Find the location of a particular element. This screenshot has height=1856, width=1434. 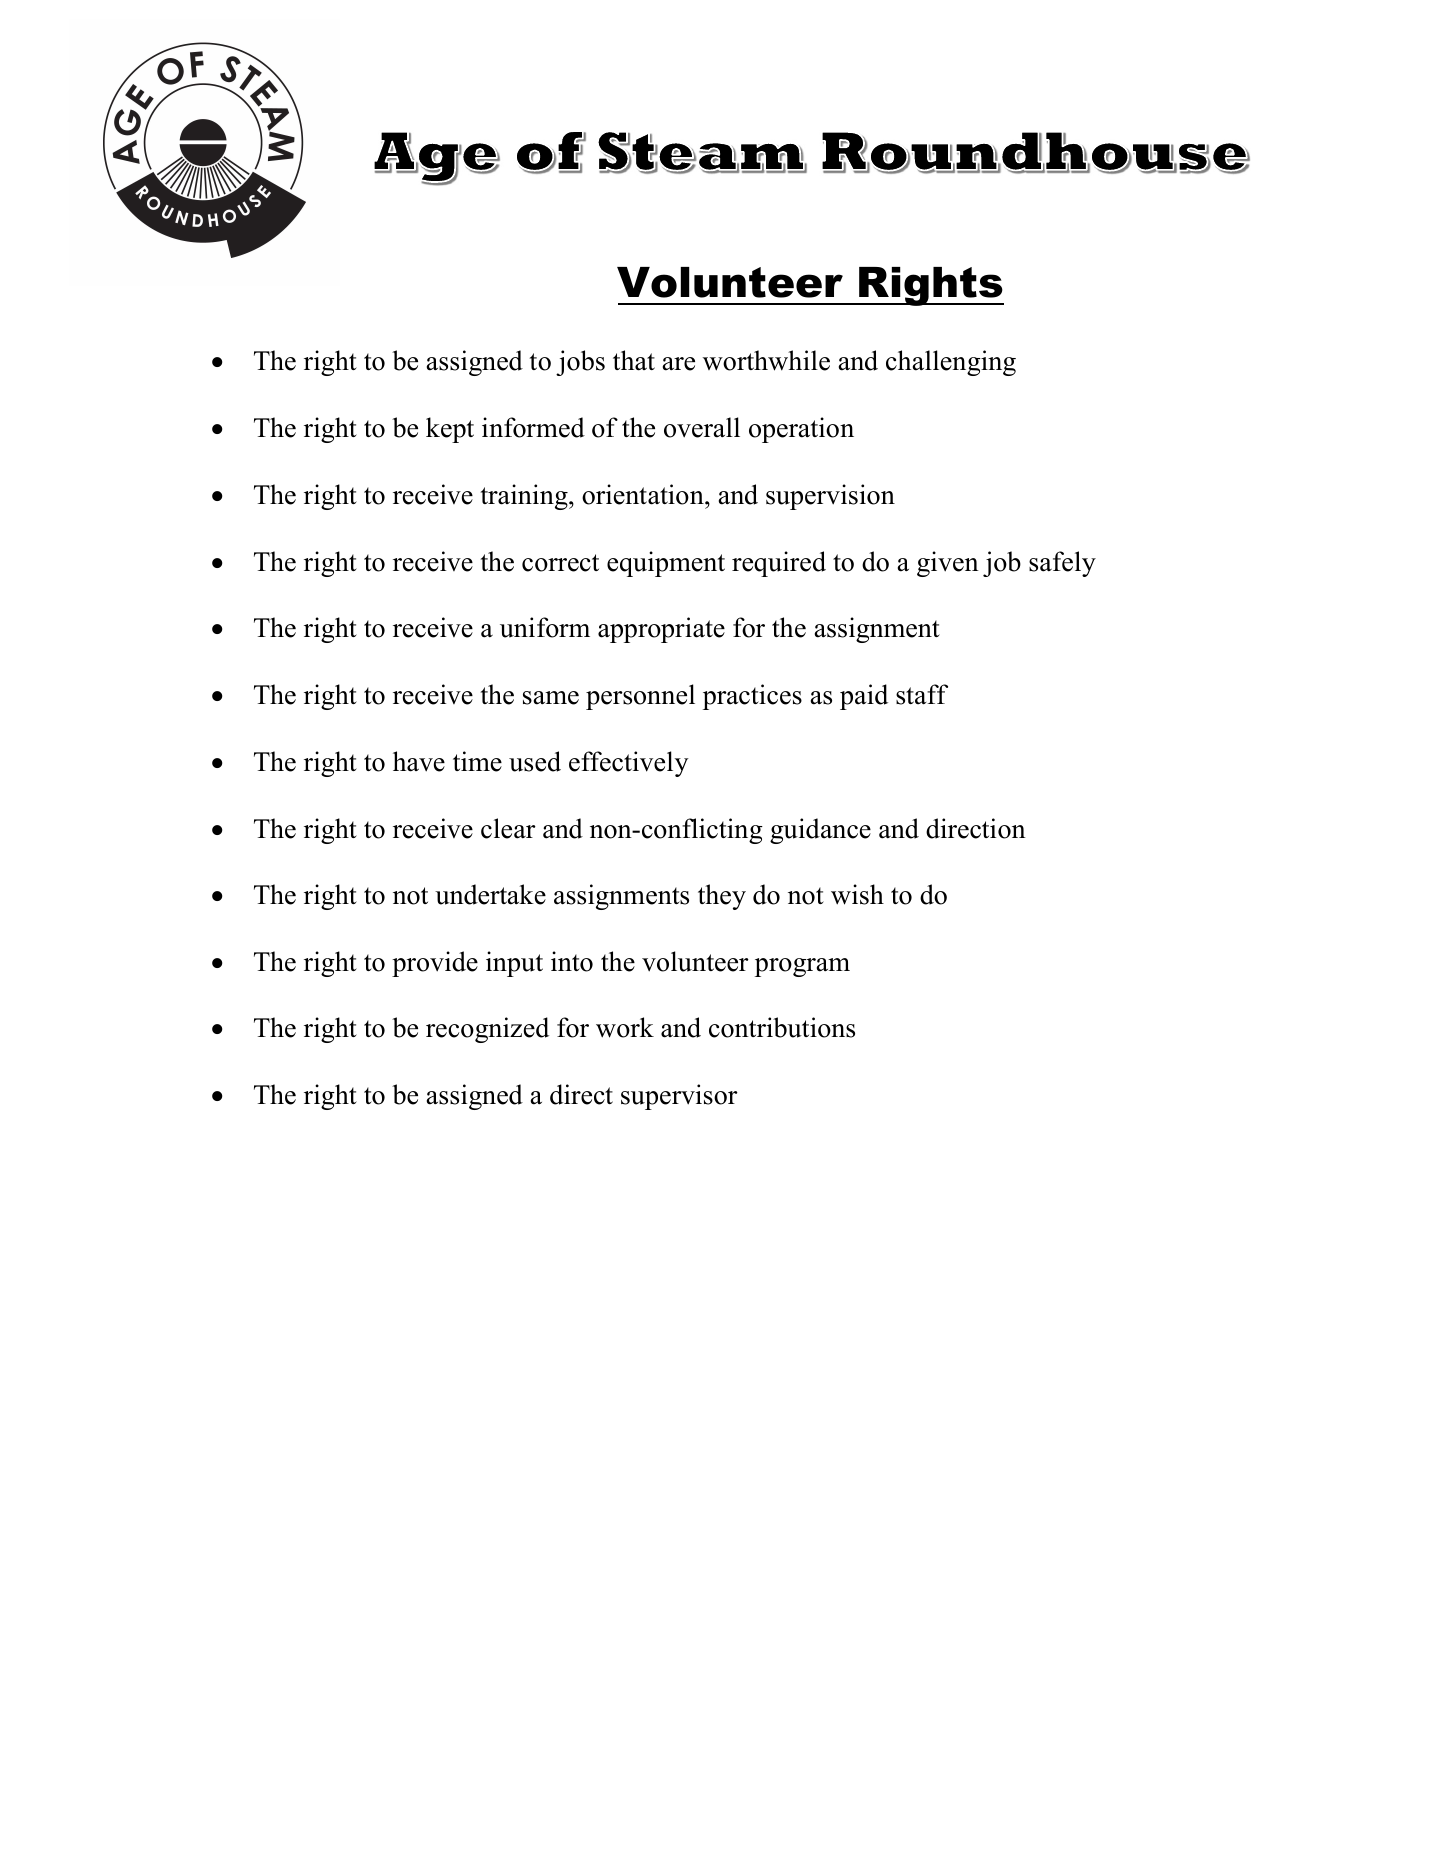

recognized is located at coordinates (487, 1030).
